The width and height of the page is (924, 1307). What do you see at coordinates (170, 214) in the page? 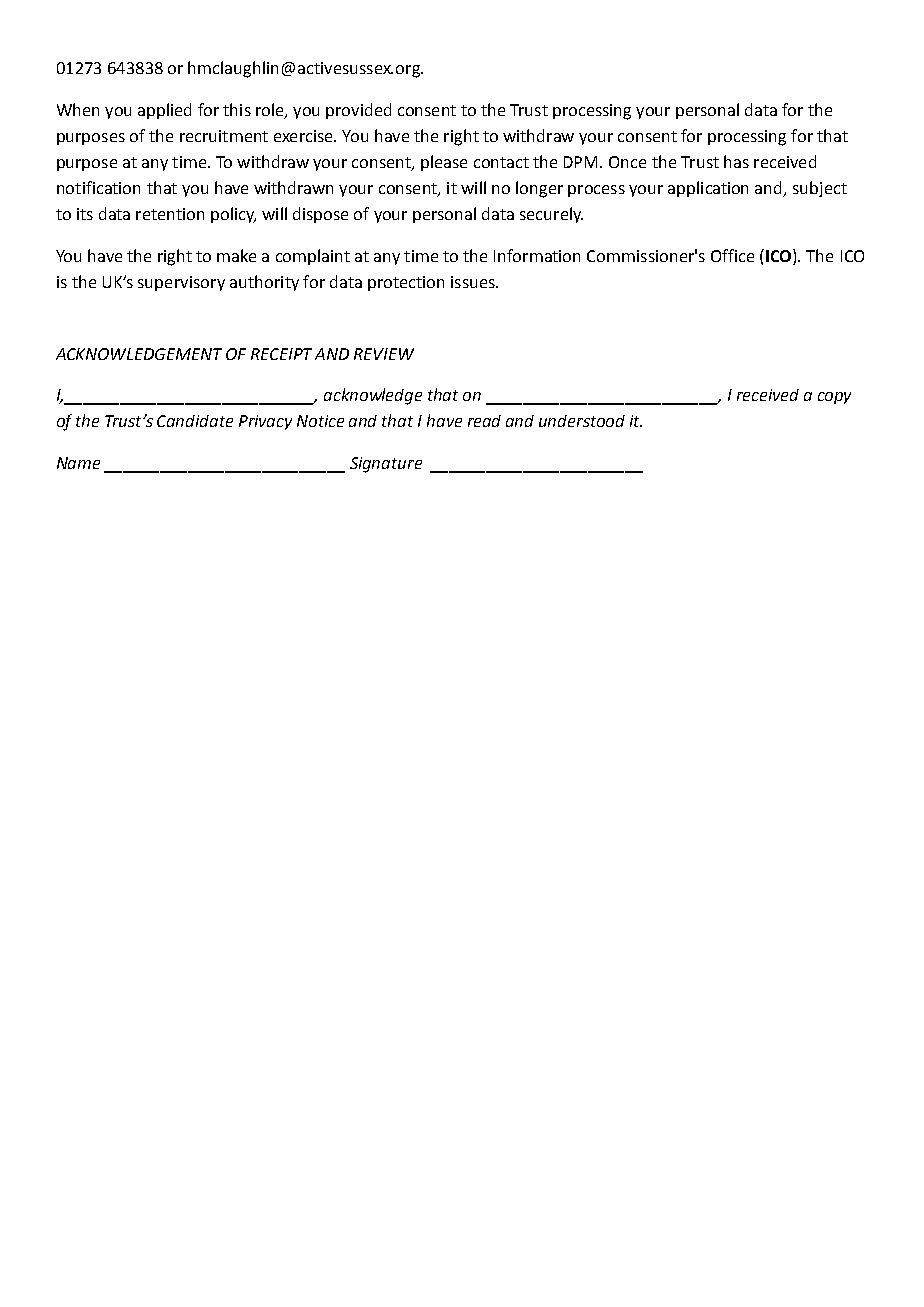
I see `retention` at bounding box center [170, 214].
